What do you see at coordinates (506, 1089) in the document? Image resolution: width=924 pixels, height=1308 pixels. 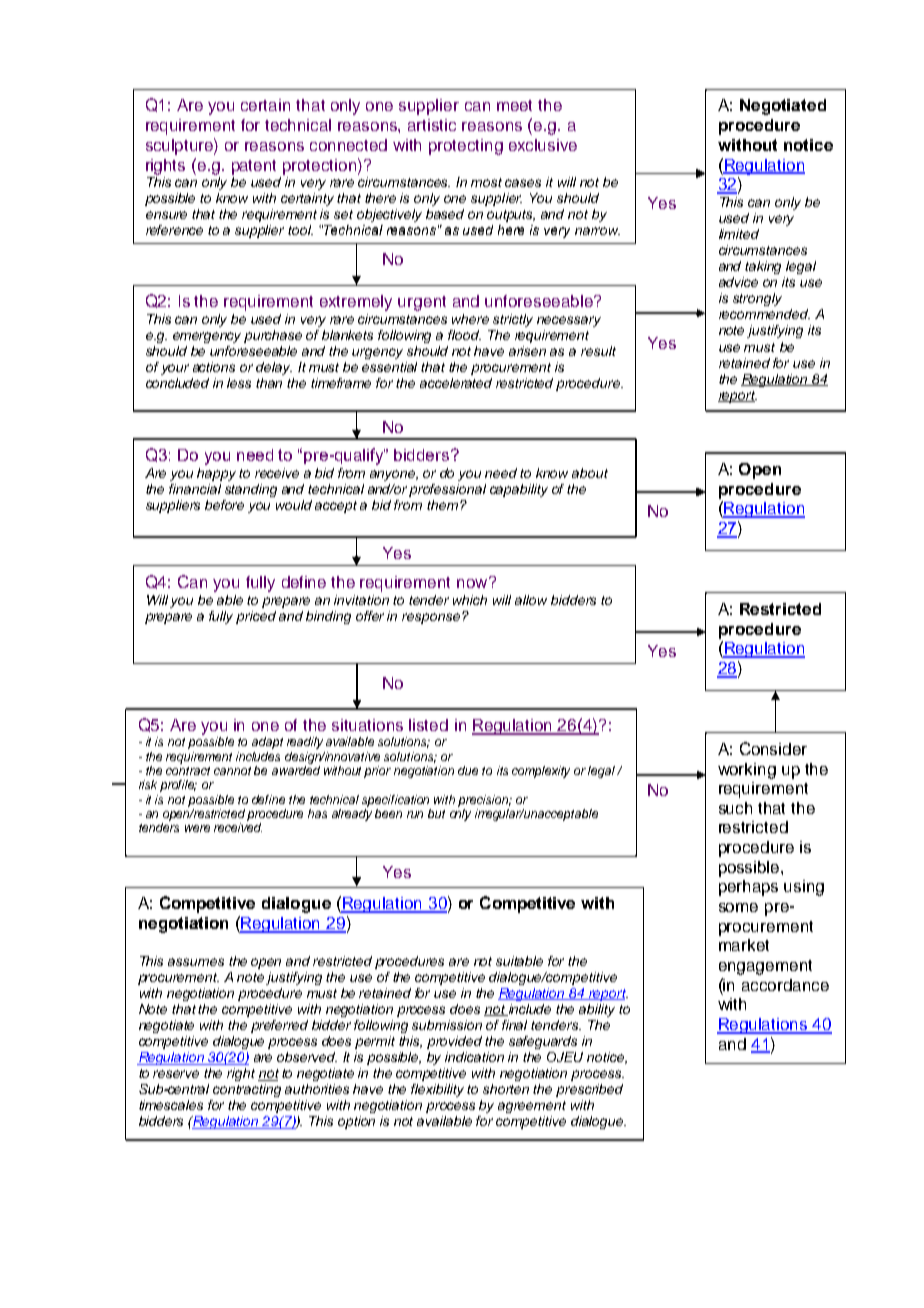 I see `shorten` at bounding box center [506, 1089].
